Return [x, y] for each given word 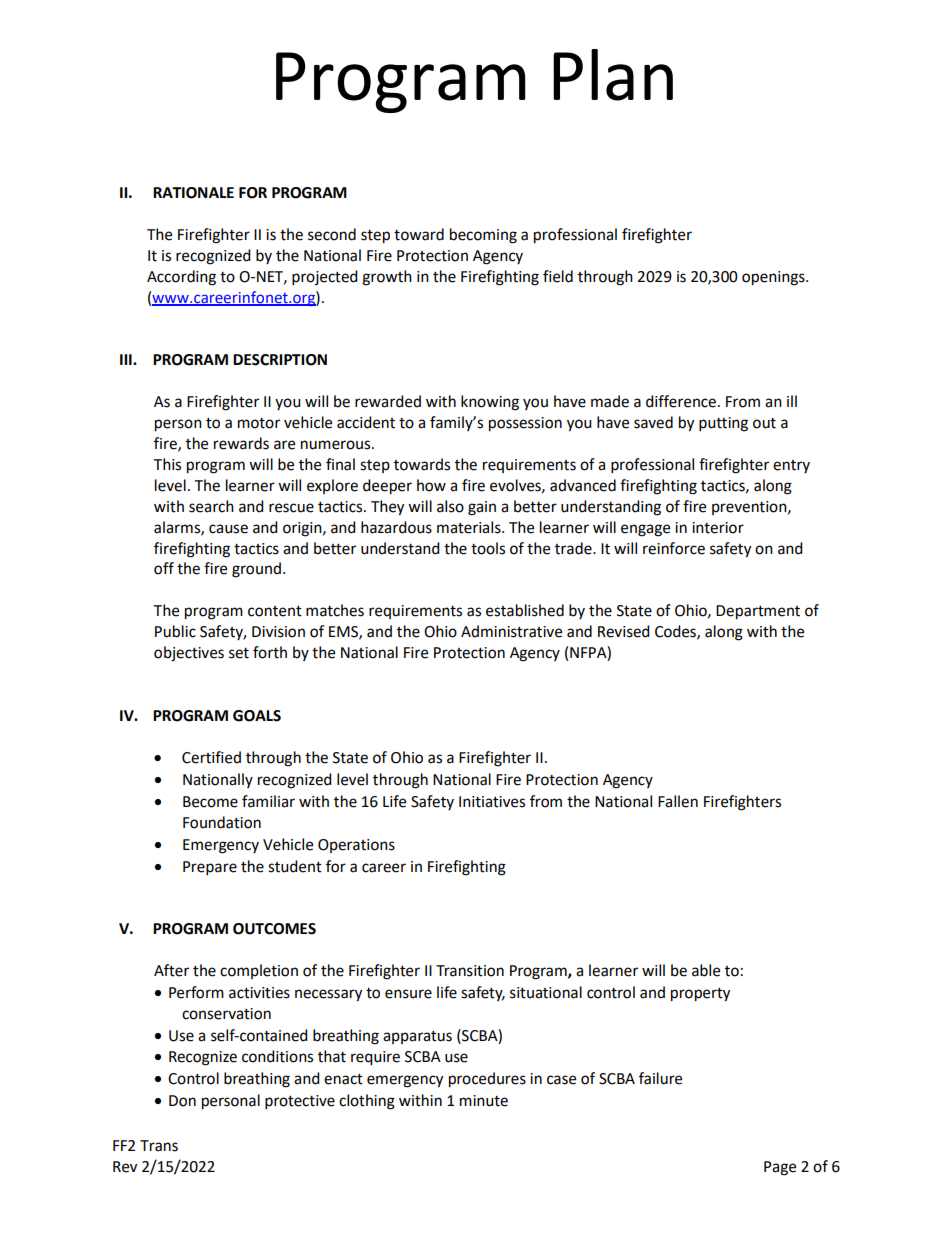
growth [387, 278]
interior [718, 528]
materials [470, 527]
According [181, 278]
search [211, 506]
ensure [408, 994]
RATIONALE [193, 193]
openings [774, 278]
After [171, 970]
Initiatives [492, 802]
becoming [483, 236]
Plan [613, 75]
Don [182, 1101]
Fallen [678, 801]
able [706, 970]
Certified [211, 757]
